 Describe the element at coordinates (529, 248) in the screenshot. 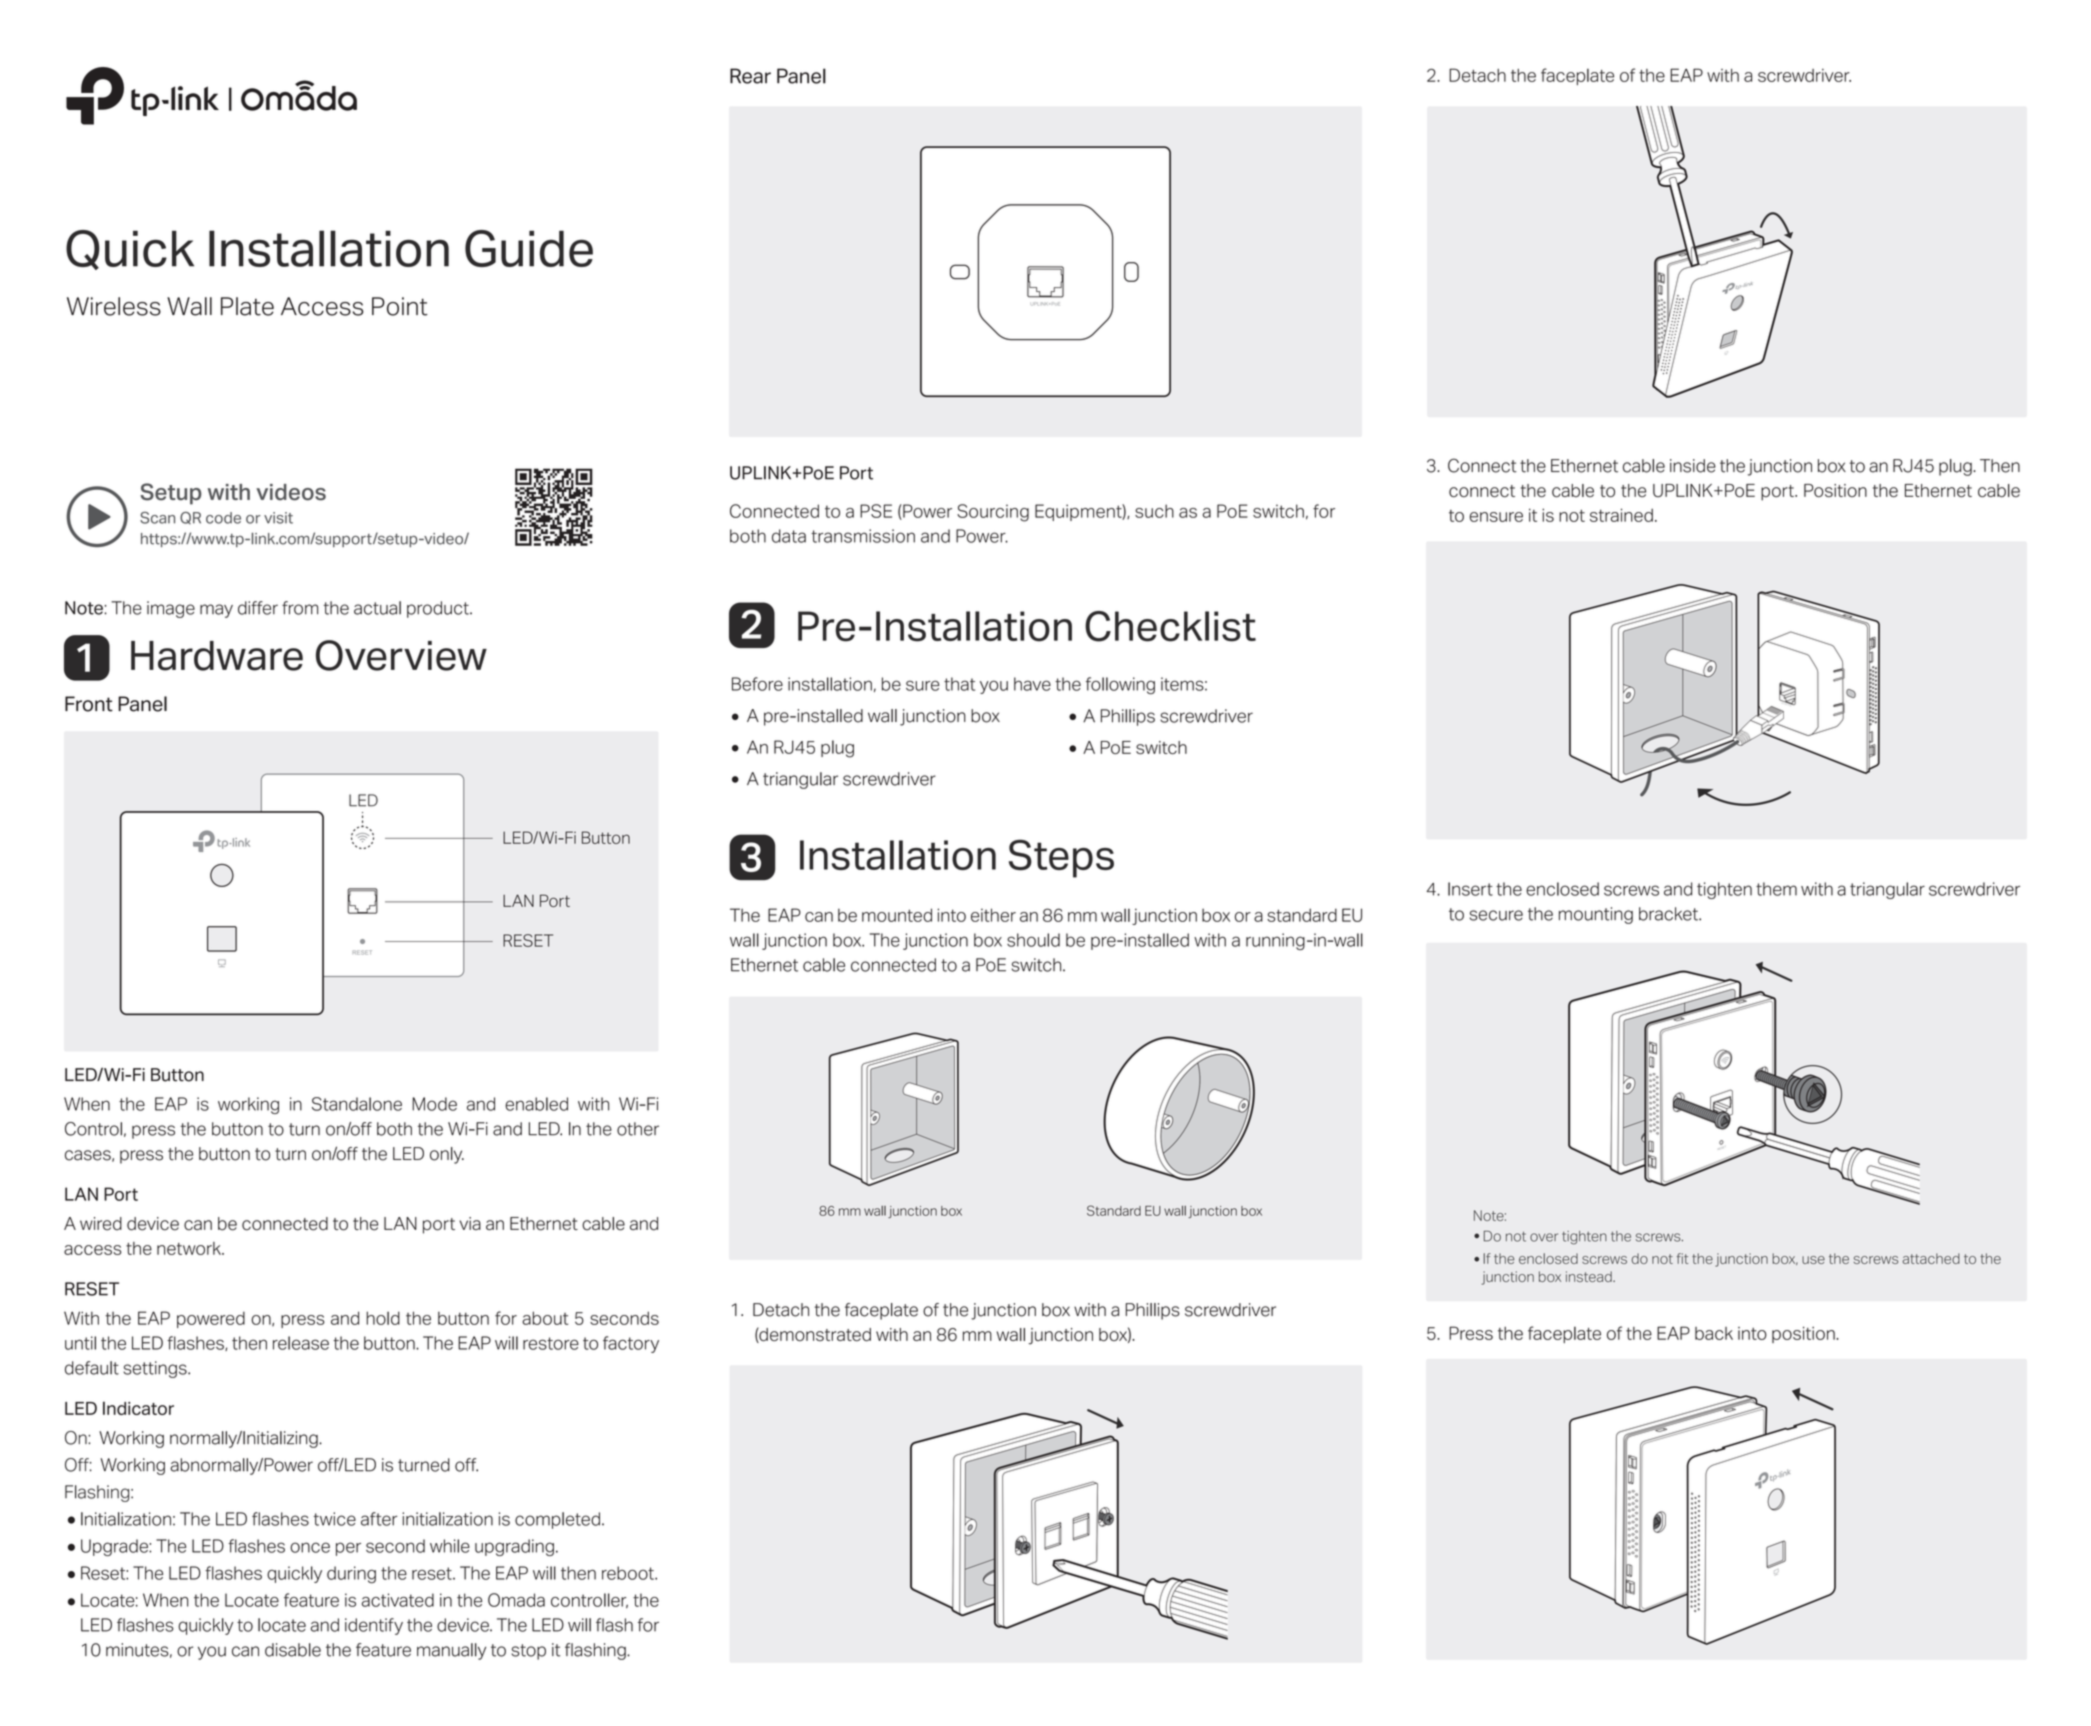

I see `Guide` at that location.
